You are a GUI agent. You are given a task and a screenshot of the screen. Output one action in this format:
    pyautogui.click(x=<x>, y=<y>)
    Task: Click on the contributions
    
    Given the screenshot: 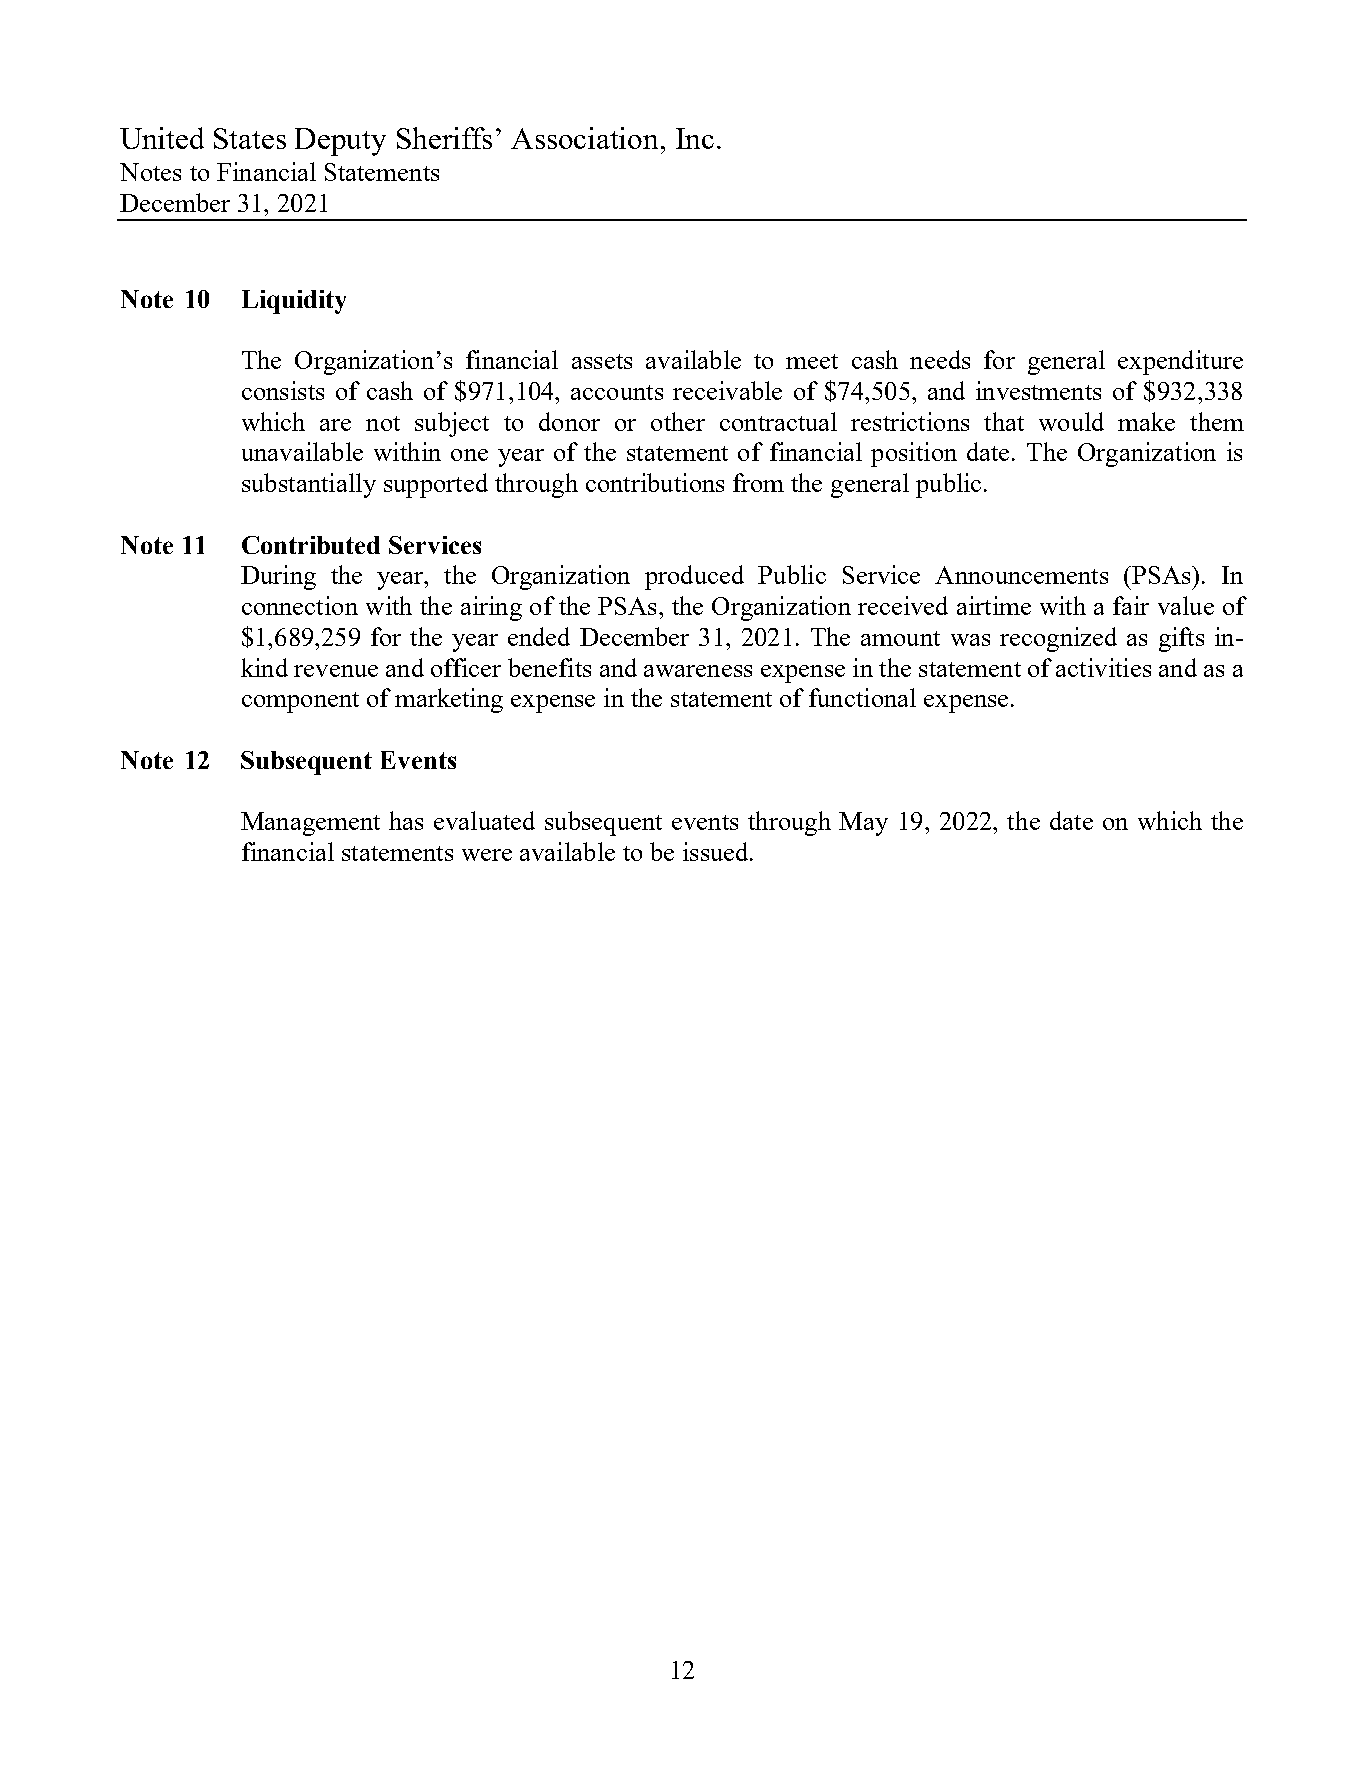 What is the action you would take?
    pyautogui.click(x=655, y=482)
